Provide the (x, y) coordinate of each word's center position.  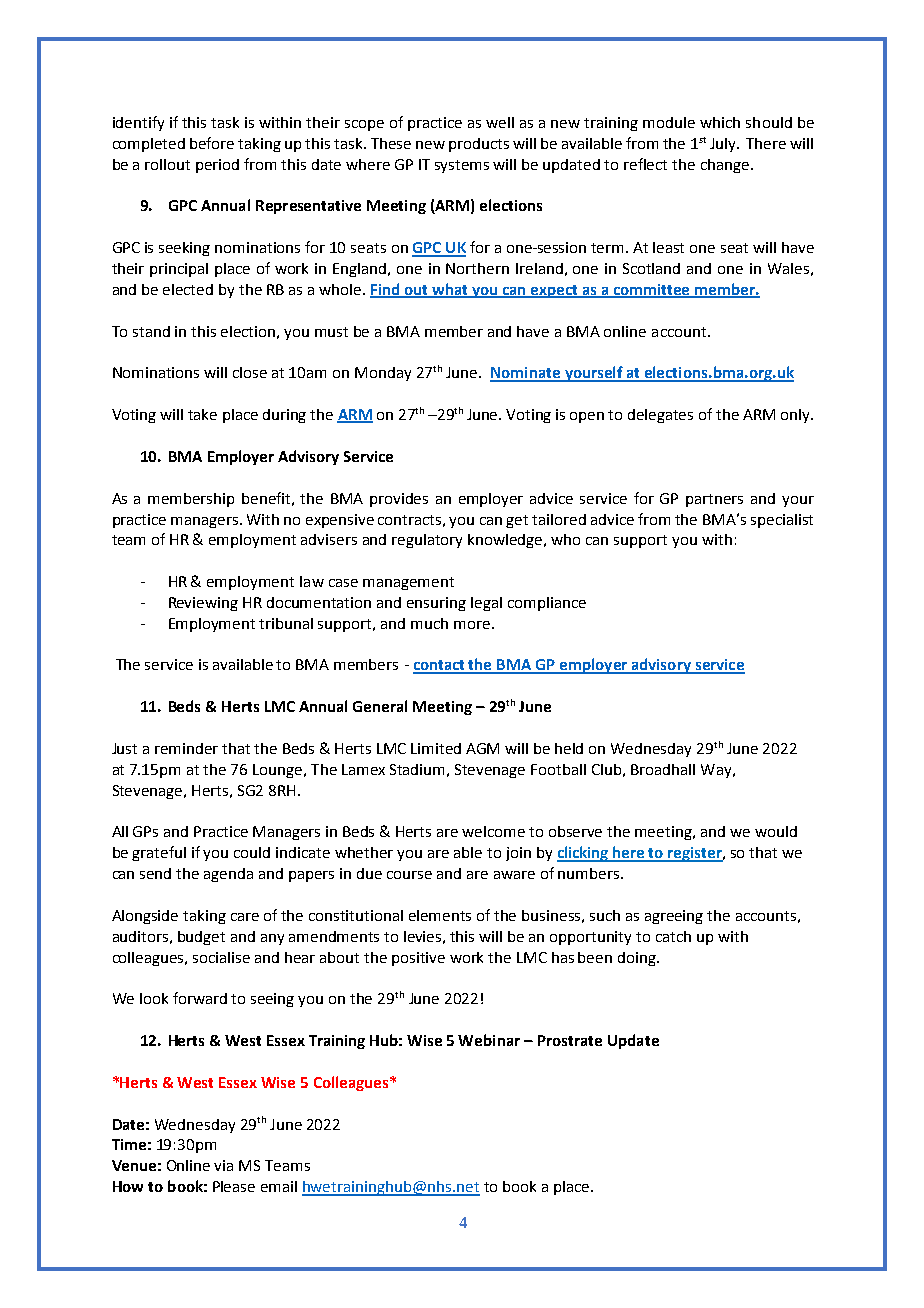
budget (201, 938)
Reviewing (203, 604)
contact (440, 666)
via (223, 1165)
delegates (660, 416)
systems (462, 166)
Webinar (489, 1040)
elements (440, 915)
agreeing (674, 917)
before (212, 143)
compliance (547, 604)
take (202, 414)
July (724, 145)
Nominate (526, 374)
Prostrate (570, 1040)
